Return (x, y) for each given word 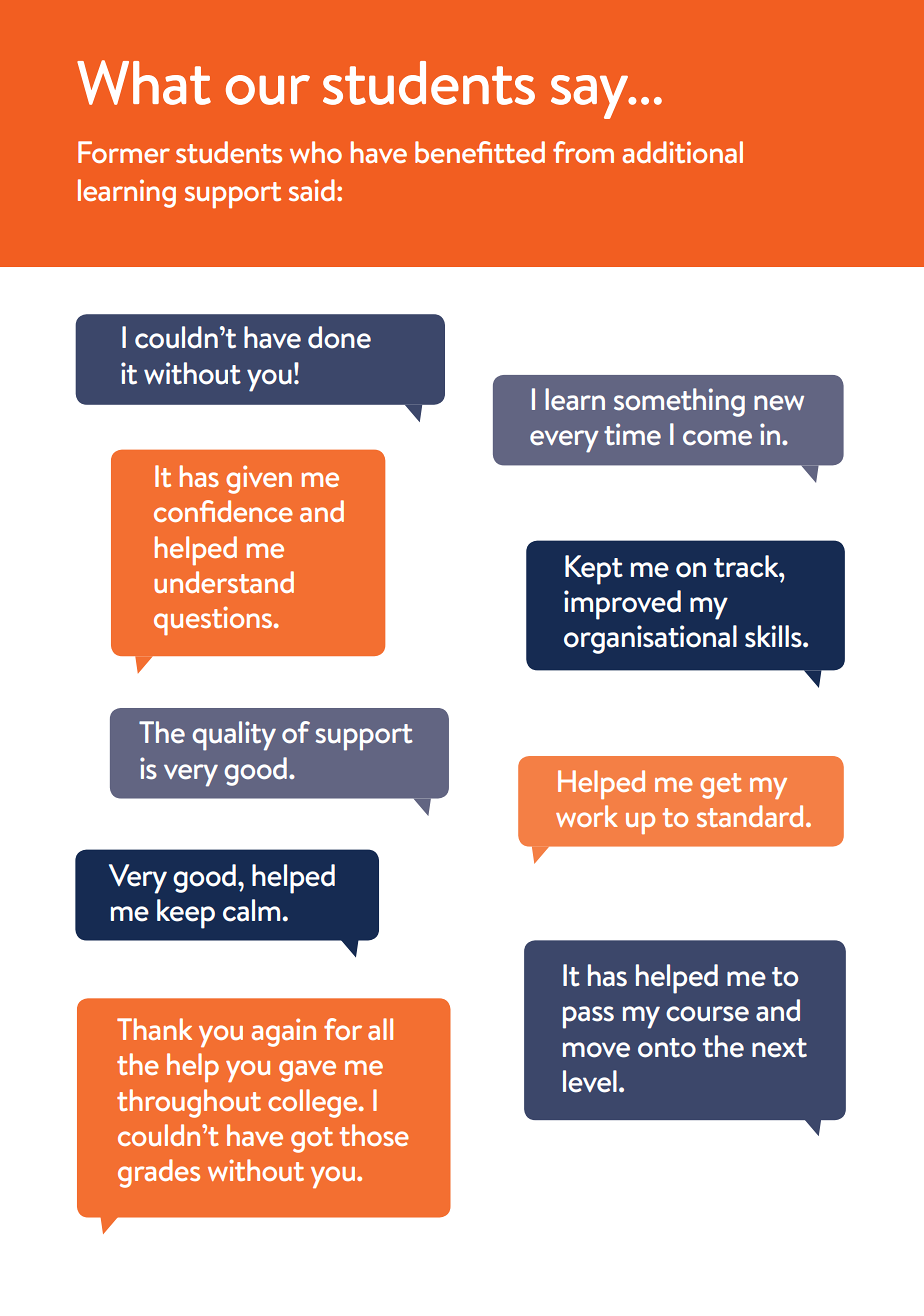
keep (186, 914)
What (144, 82)
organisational (650, 639)
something (679, 402)
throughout (189, 1103)
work (587, 816)
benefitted (480, 152)
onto (667, 1048)
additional (682, 152)
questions (214, 620)
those (374, 1135)
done (339, 337)
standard (750, 816)
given (259, 479)
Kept (594, 570)
